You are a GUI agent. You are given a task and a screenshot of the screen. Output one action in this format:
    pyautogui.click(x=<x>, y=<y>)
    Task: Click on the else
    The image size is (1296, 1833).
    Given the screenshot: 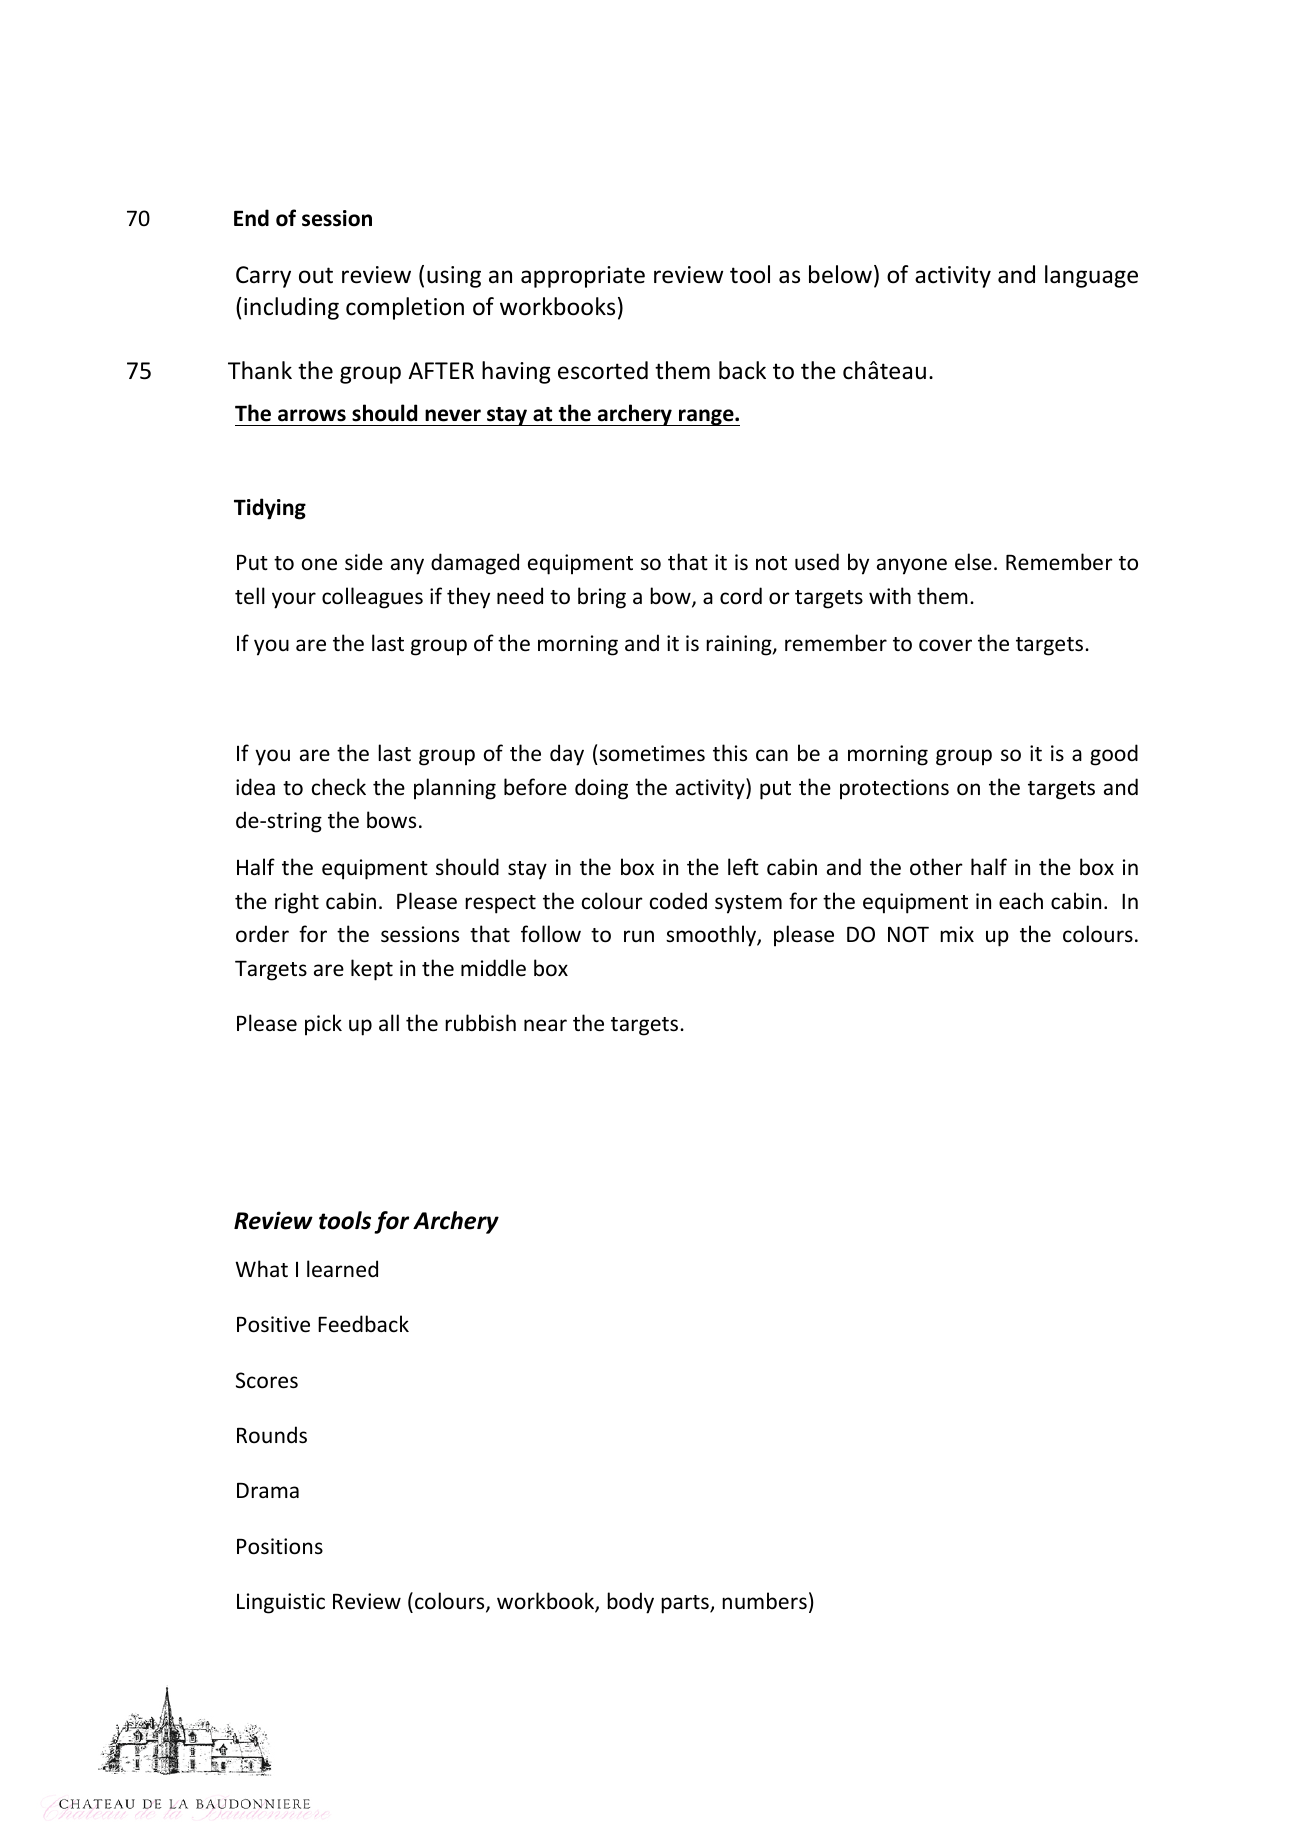 What is the action you would take?
    pyautogui.click(x=973, y=562)
